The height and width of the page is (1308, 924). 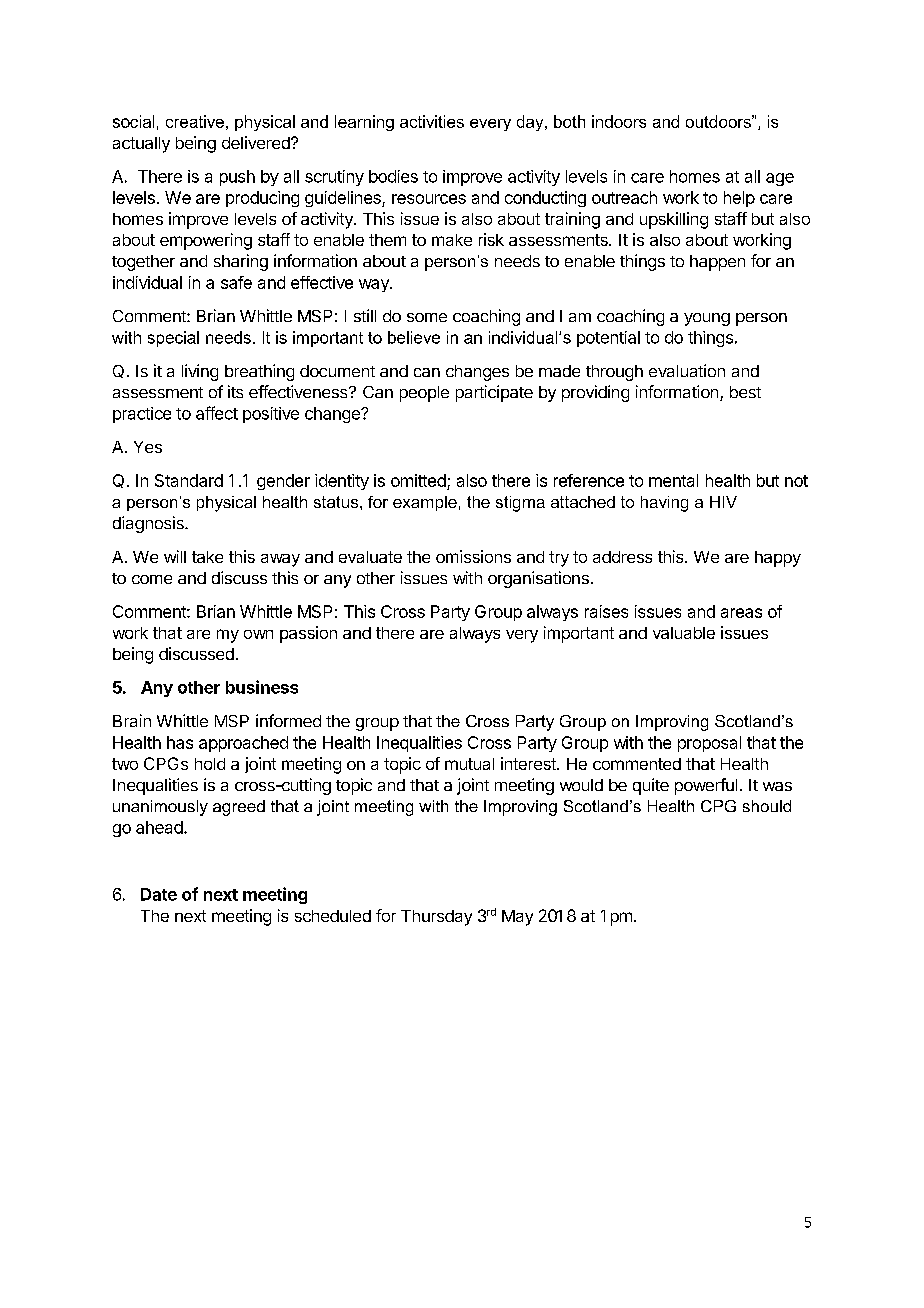 I want to click on HIV, so click(x=723, y=502).
